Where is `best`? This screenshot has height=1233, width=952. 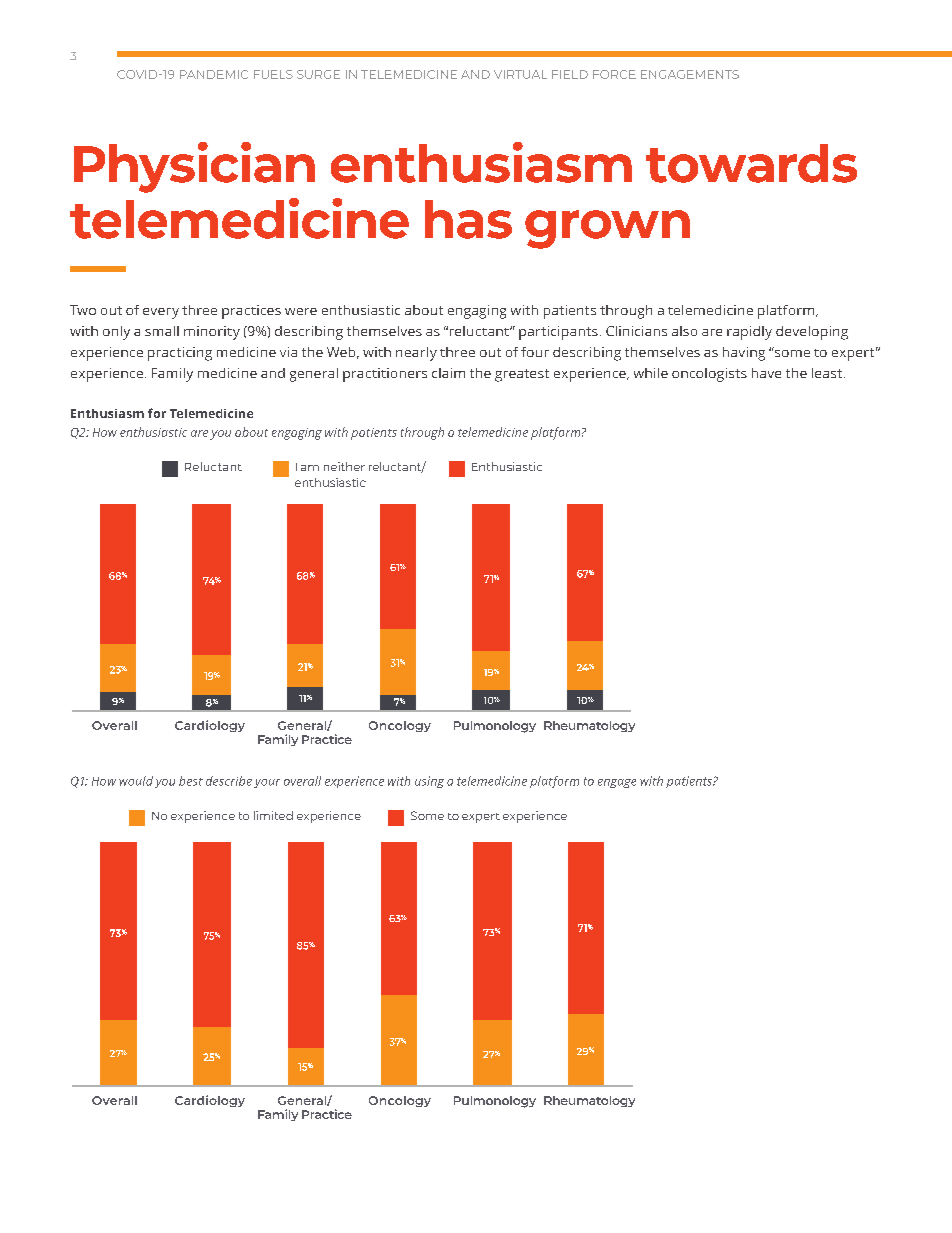
best is located at coordinates (191, 781).
